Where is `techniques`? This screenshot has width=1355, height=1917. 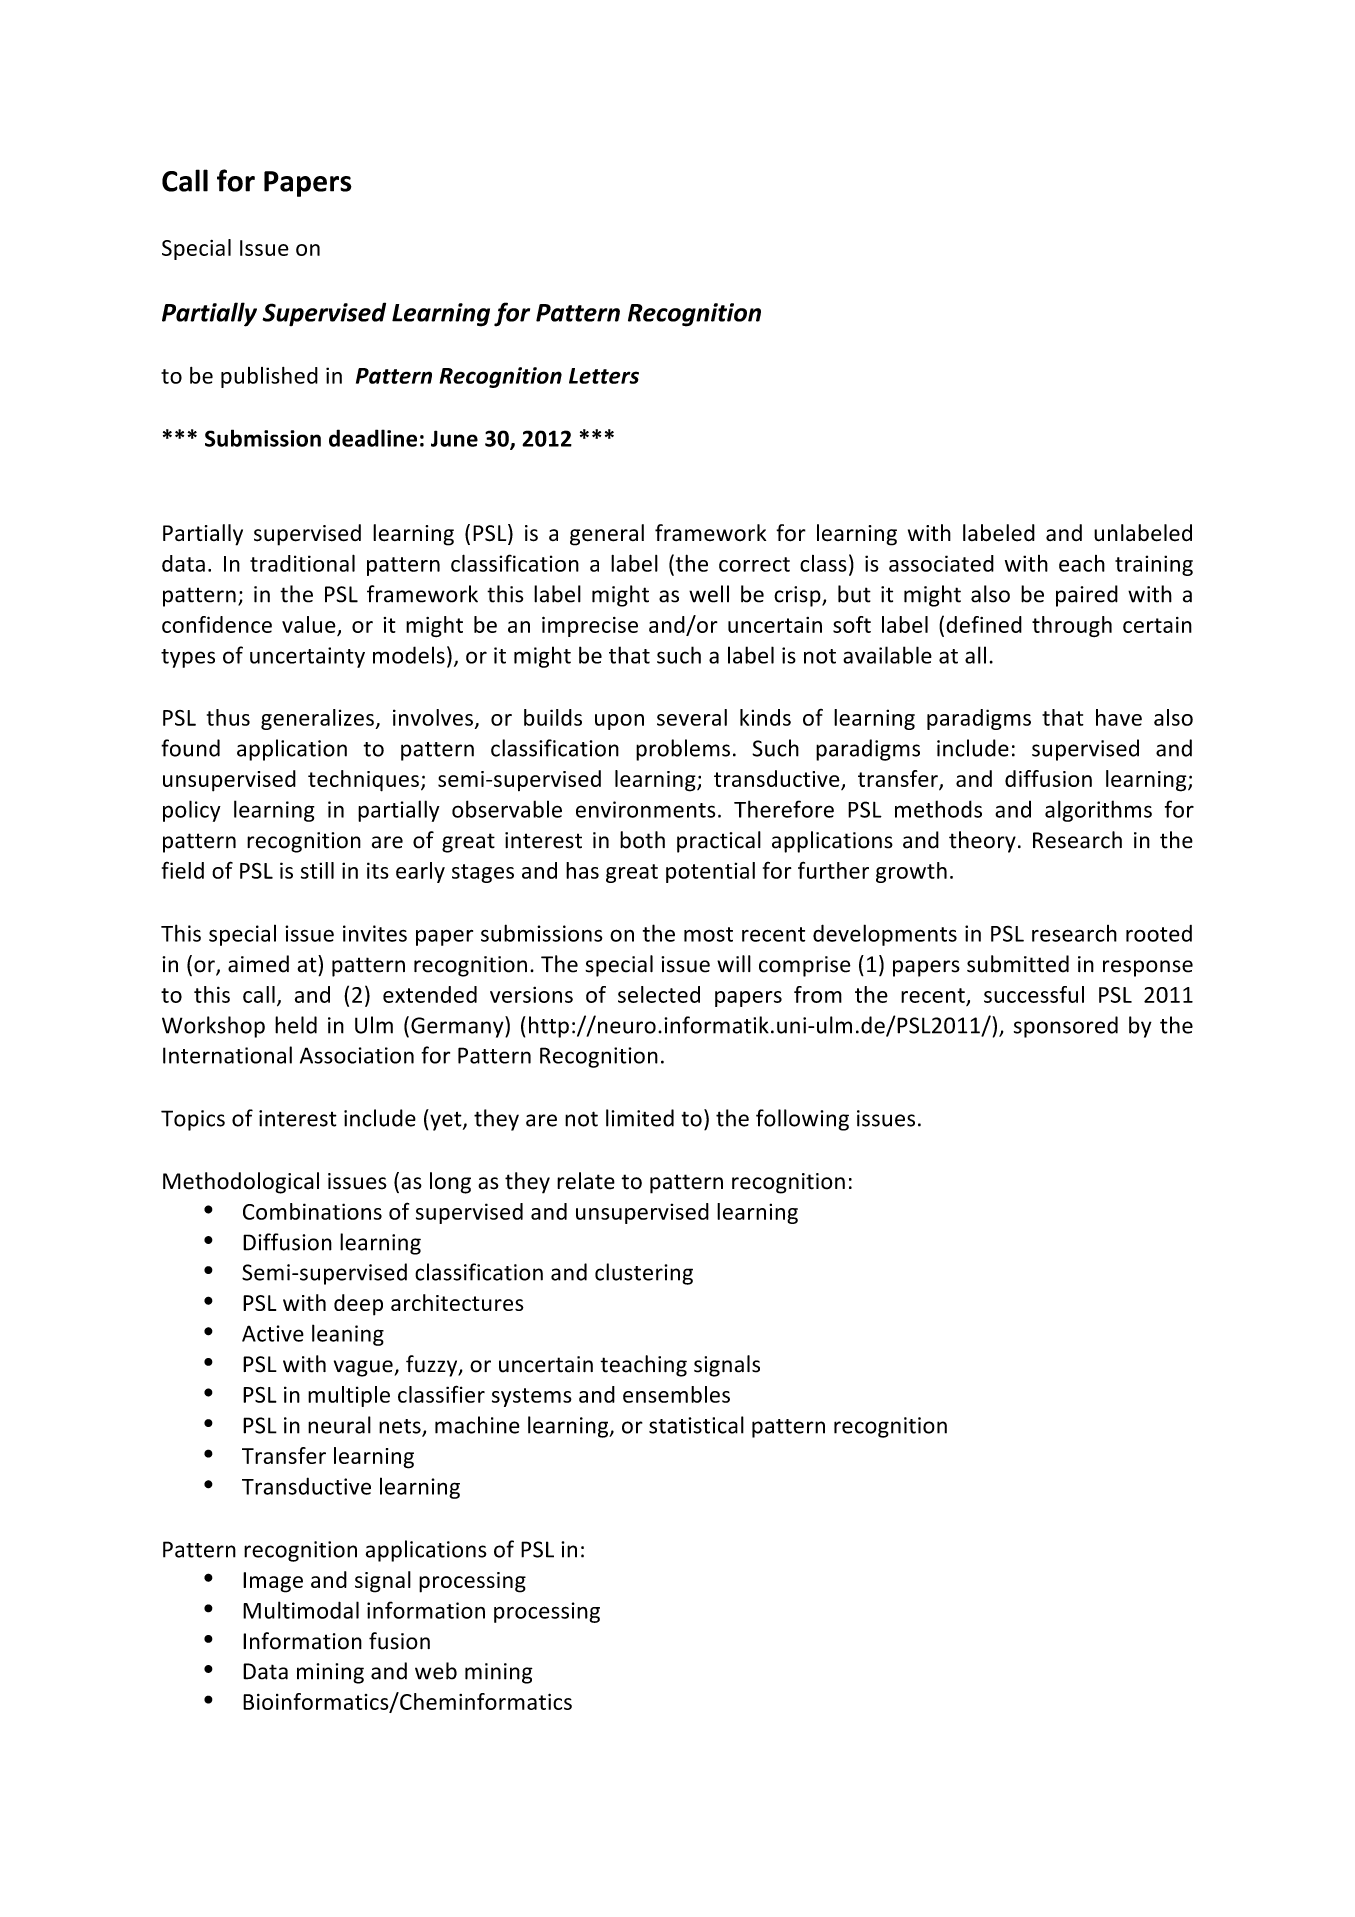
techniques is located at coordinates (363, 781).
